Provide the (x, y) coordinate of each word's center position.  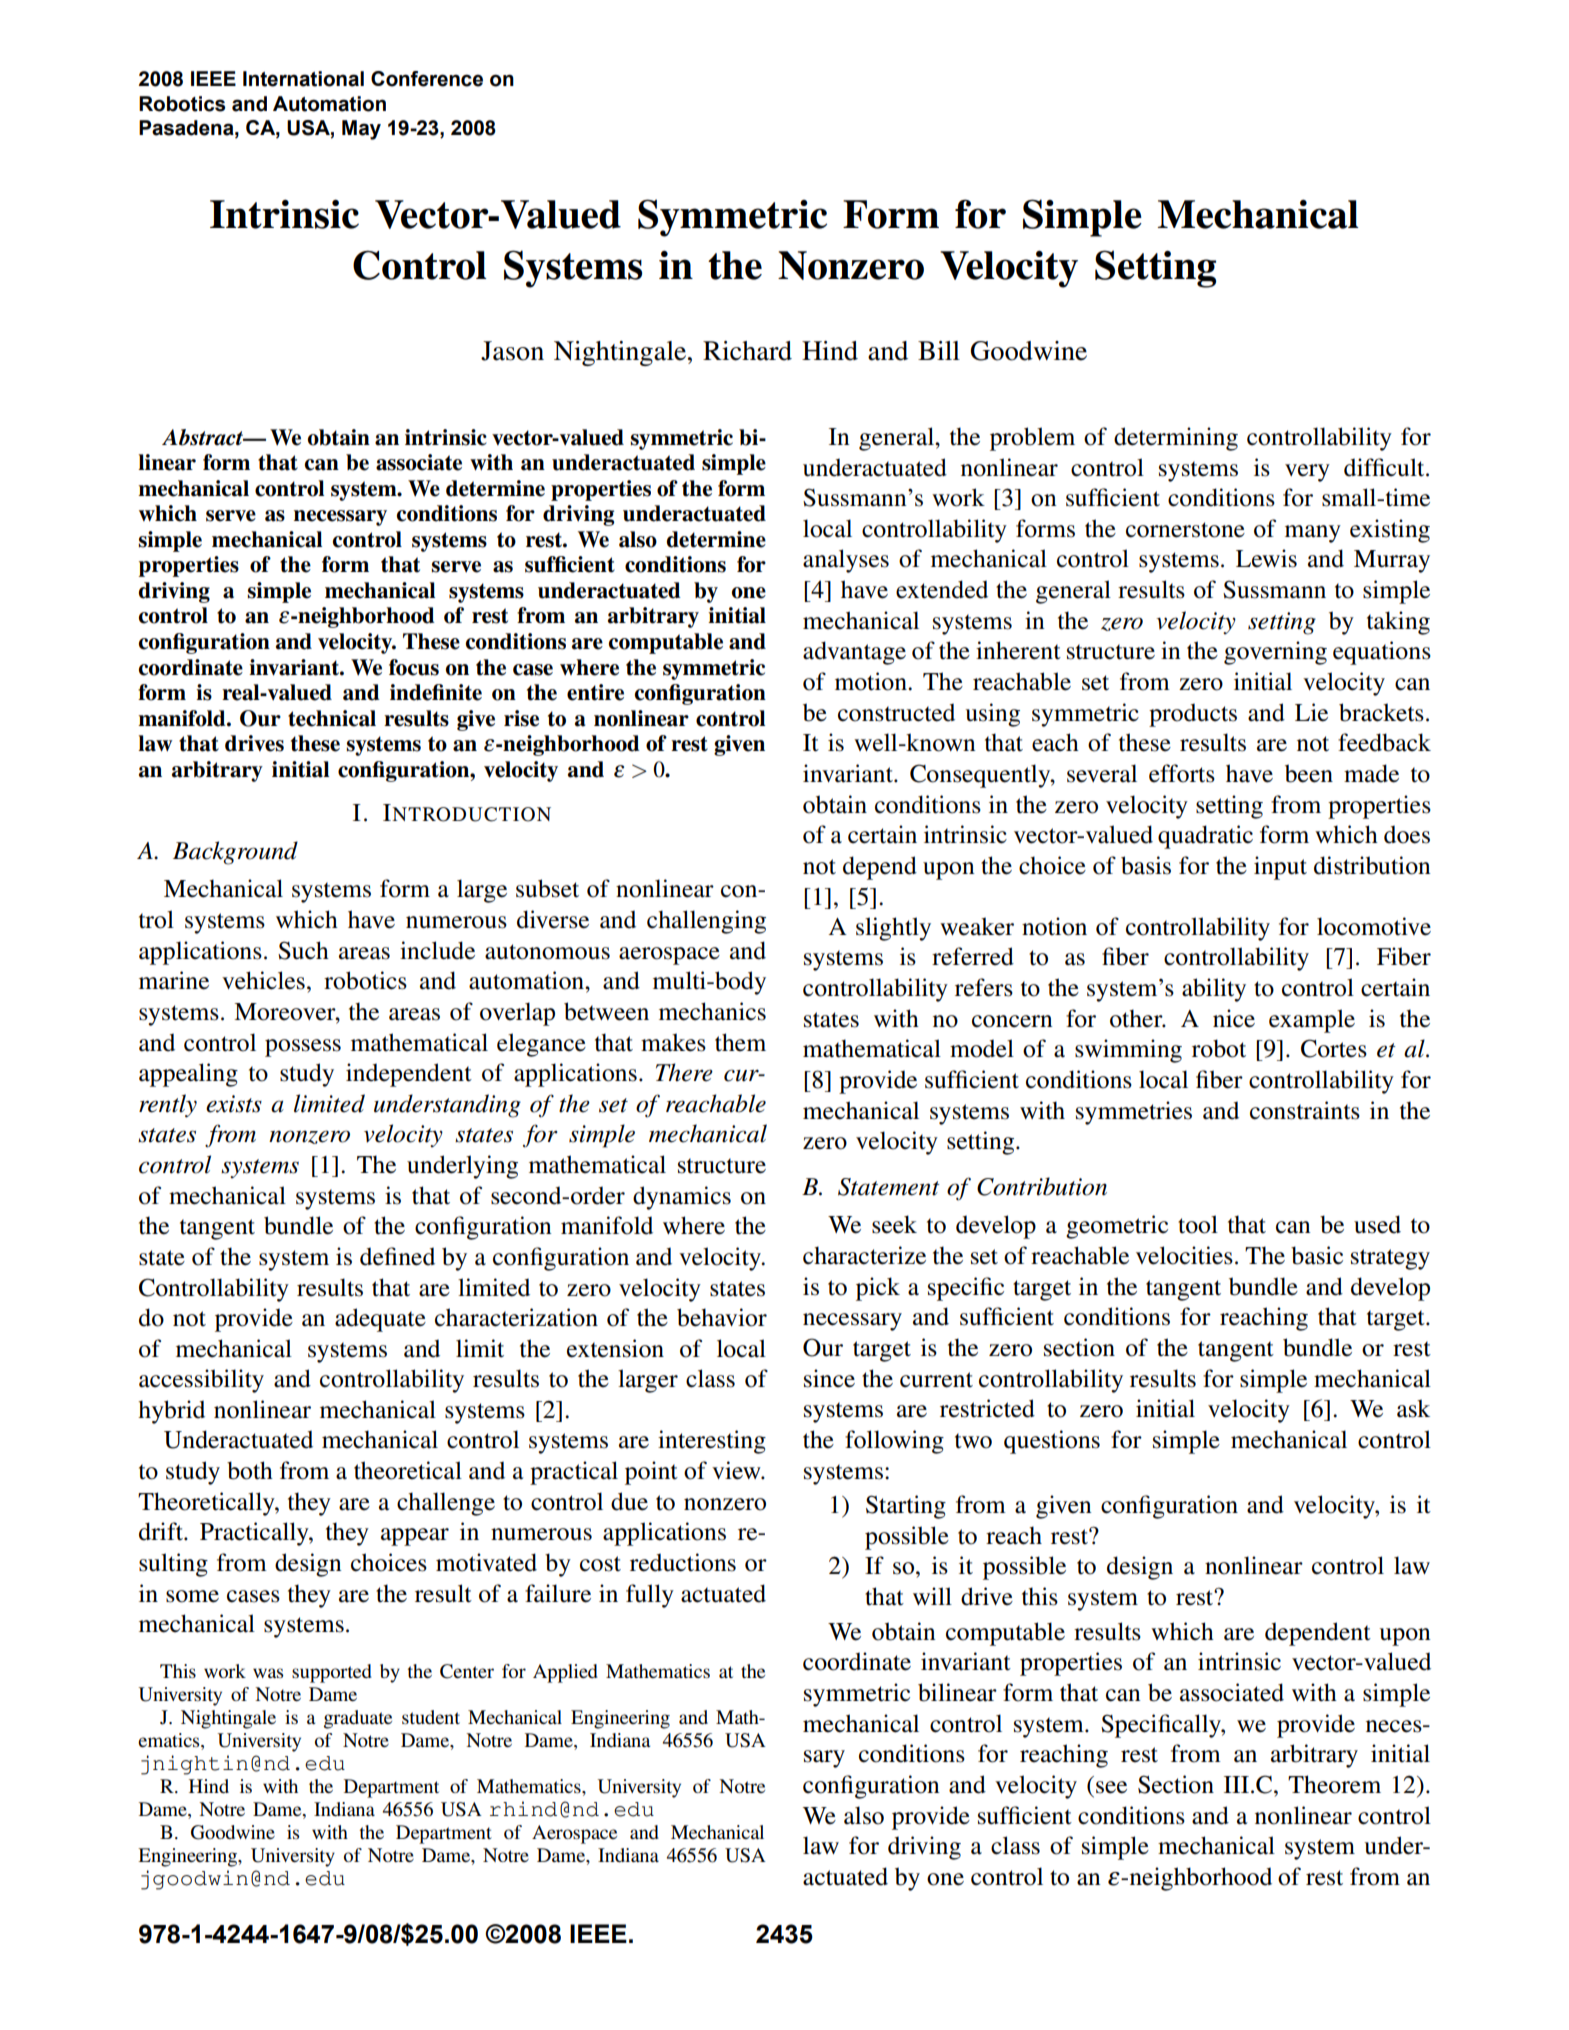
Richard (747, 351)
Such (303, 950)
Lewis (1266, 558)
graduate (358, 1719)
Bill (939, 350)
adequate (380, 1320)
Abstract (204, 437)
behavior (722, 1317)
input (1280, 868)
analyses (846, 561)
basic (1317, 1255)
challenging (706, 922)
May (361, 130)
